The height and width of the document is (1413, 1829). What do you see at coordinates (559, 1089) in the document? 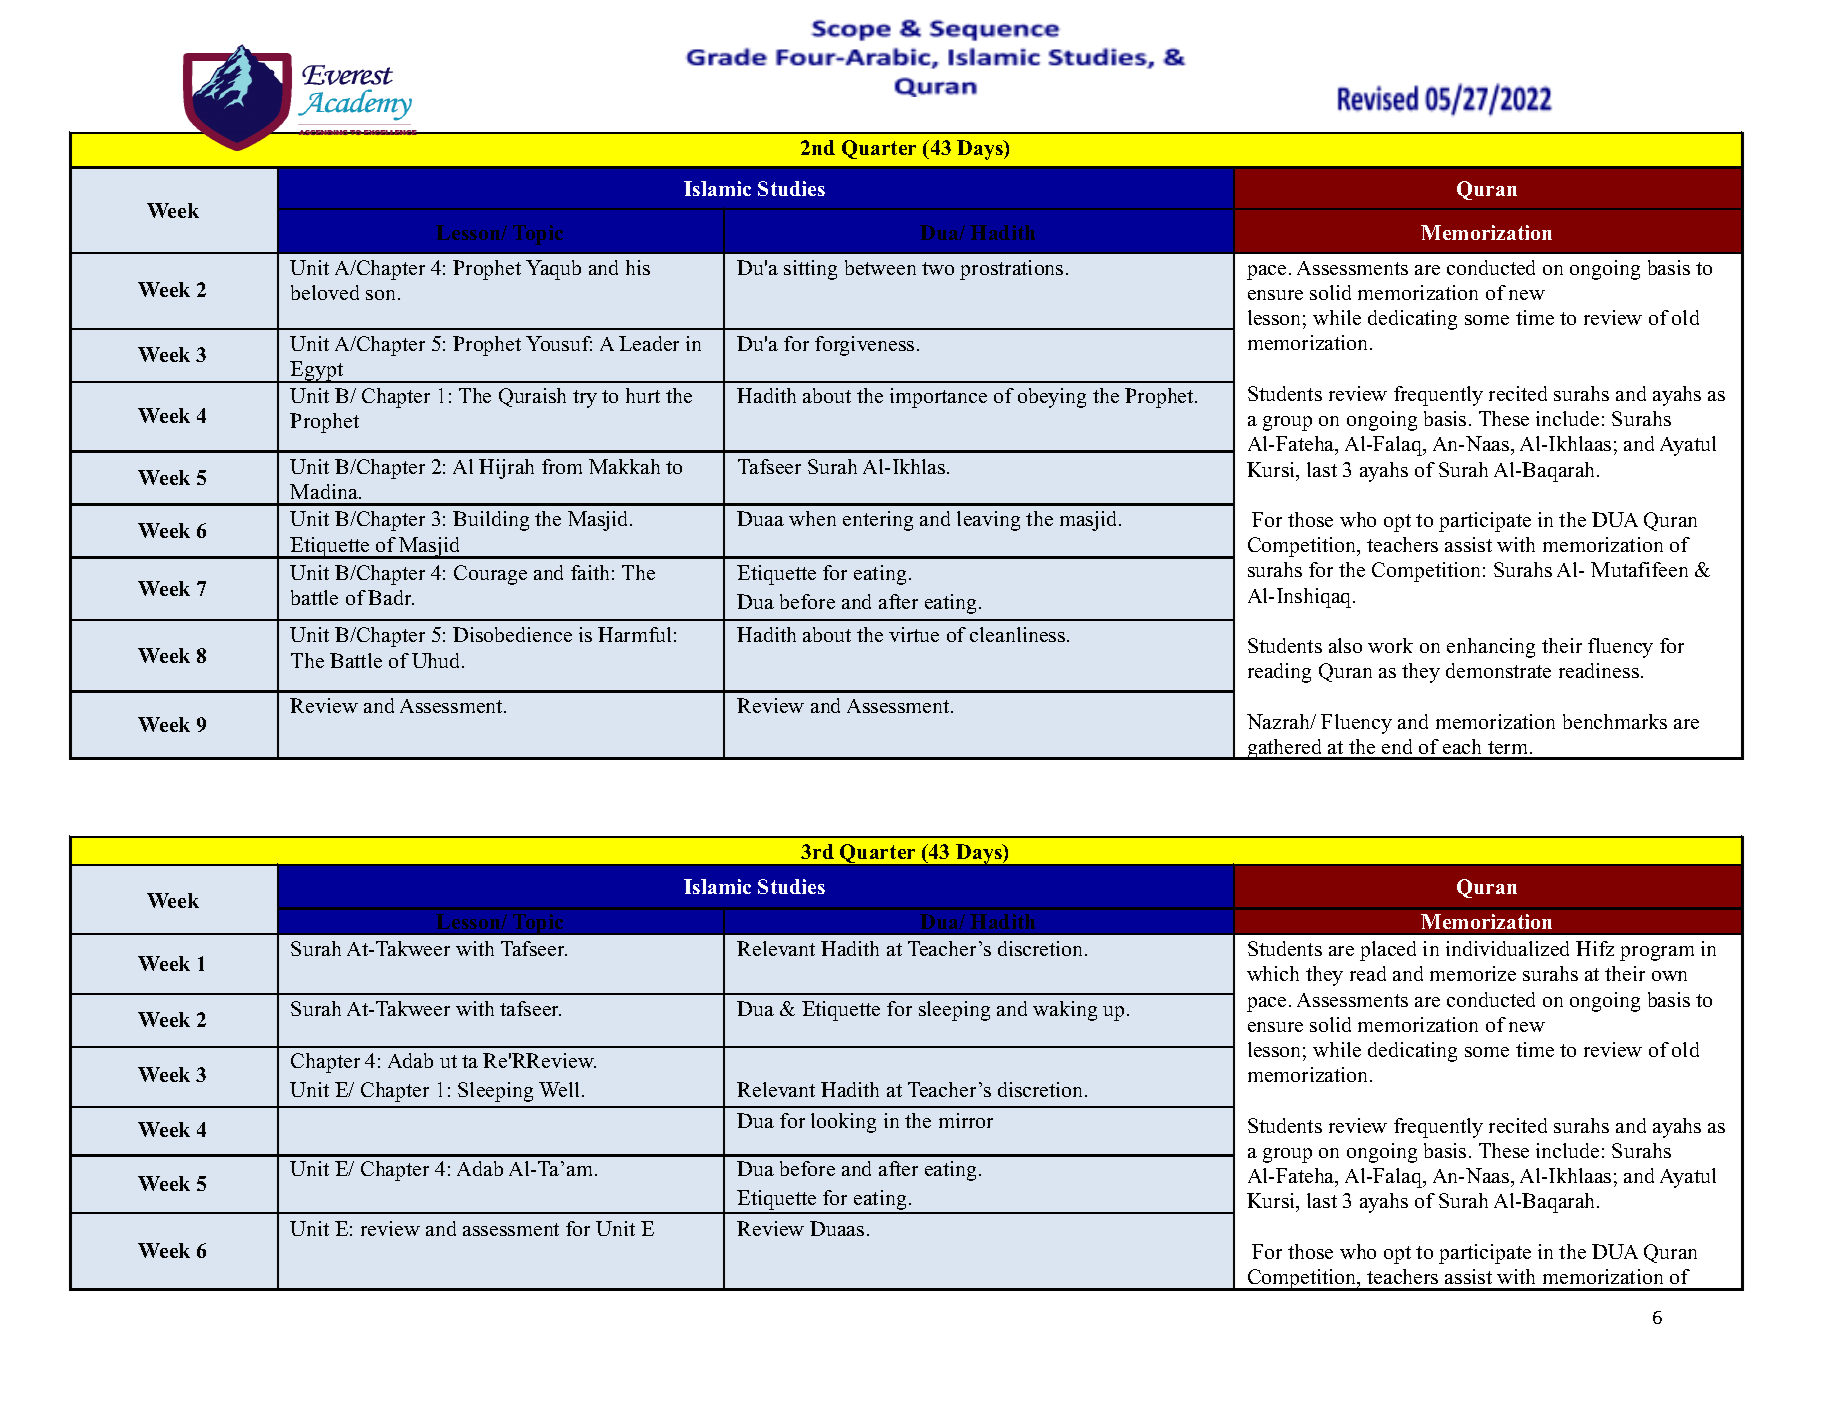
I see `Well` at bounding box center [559, 1089].
